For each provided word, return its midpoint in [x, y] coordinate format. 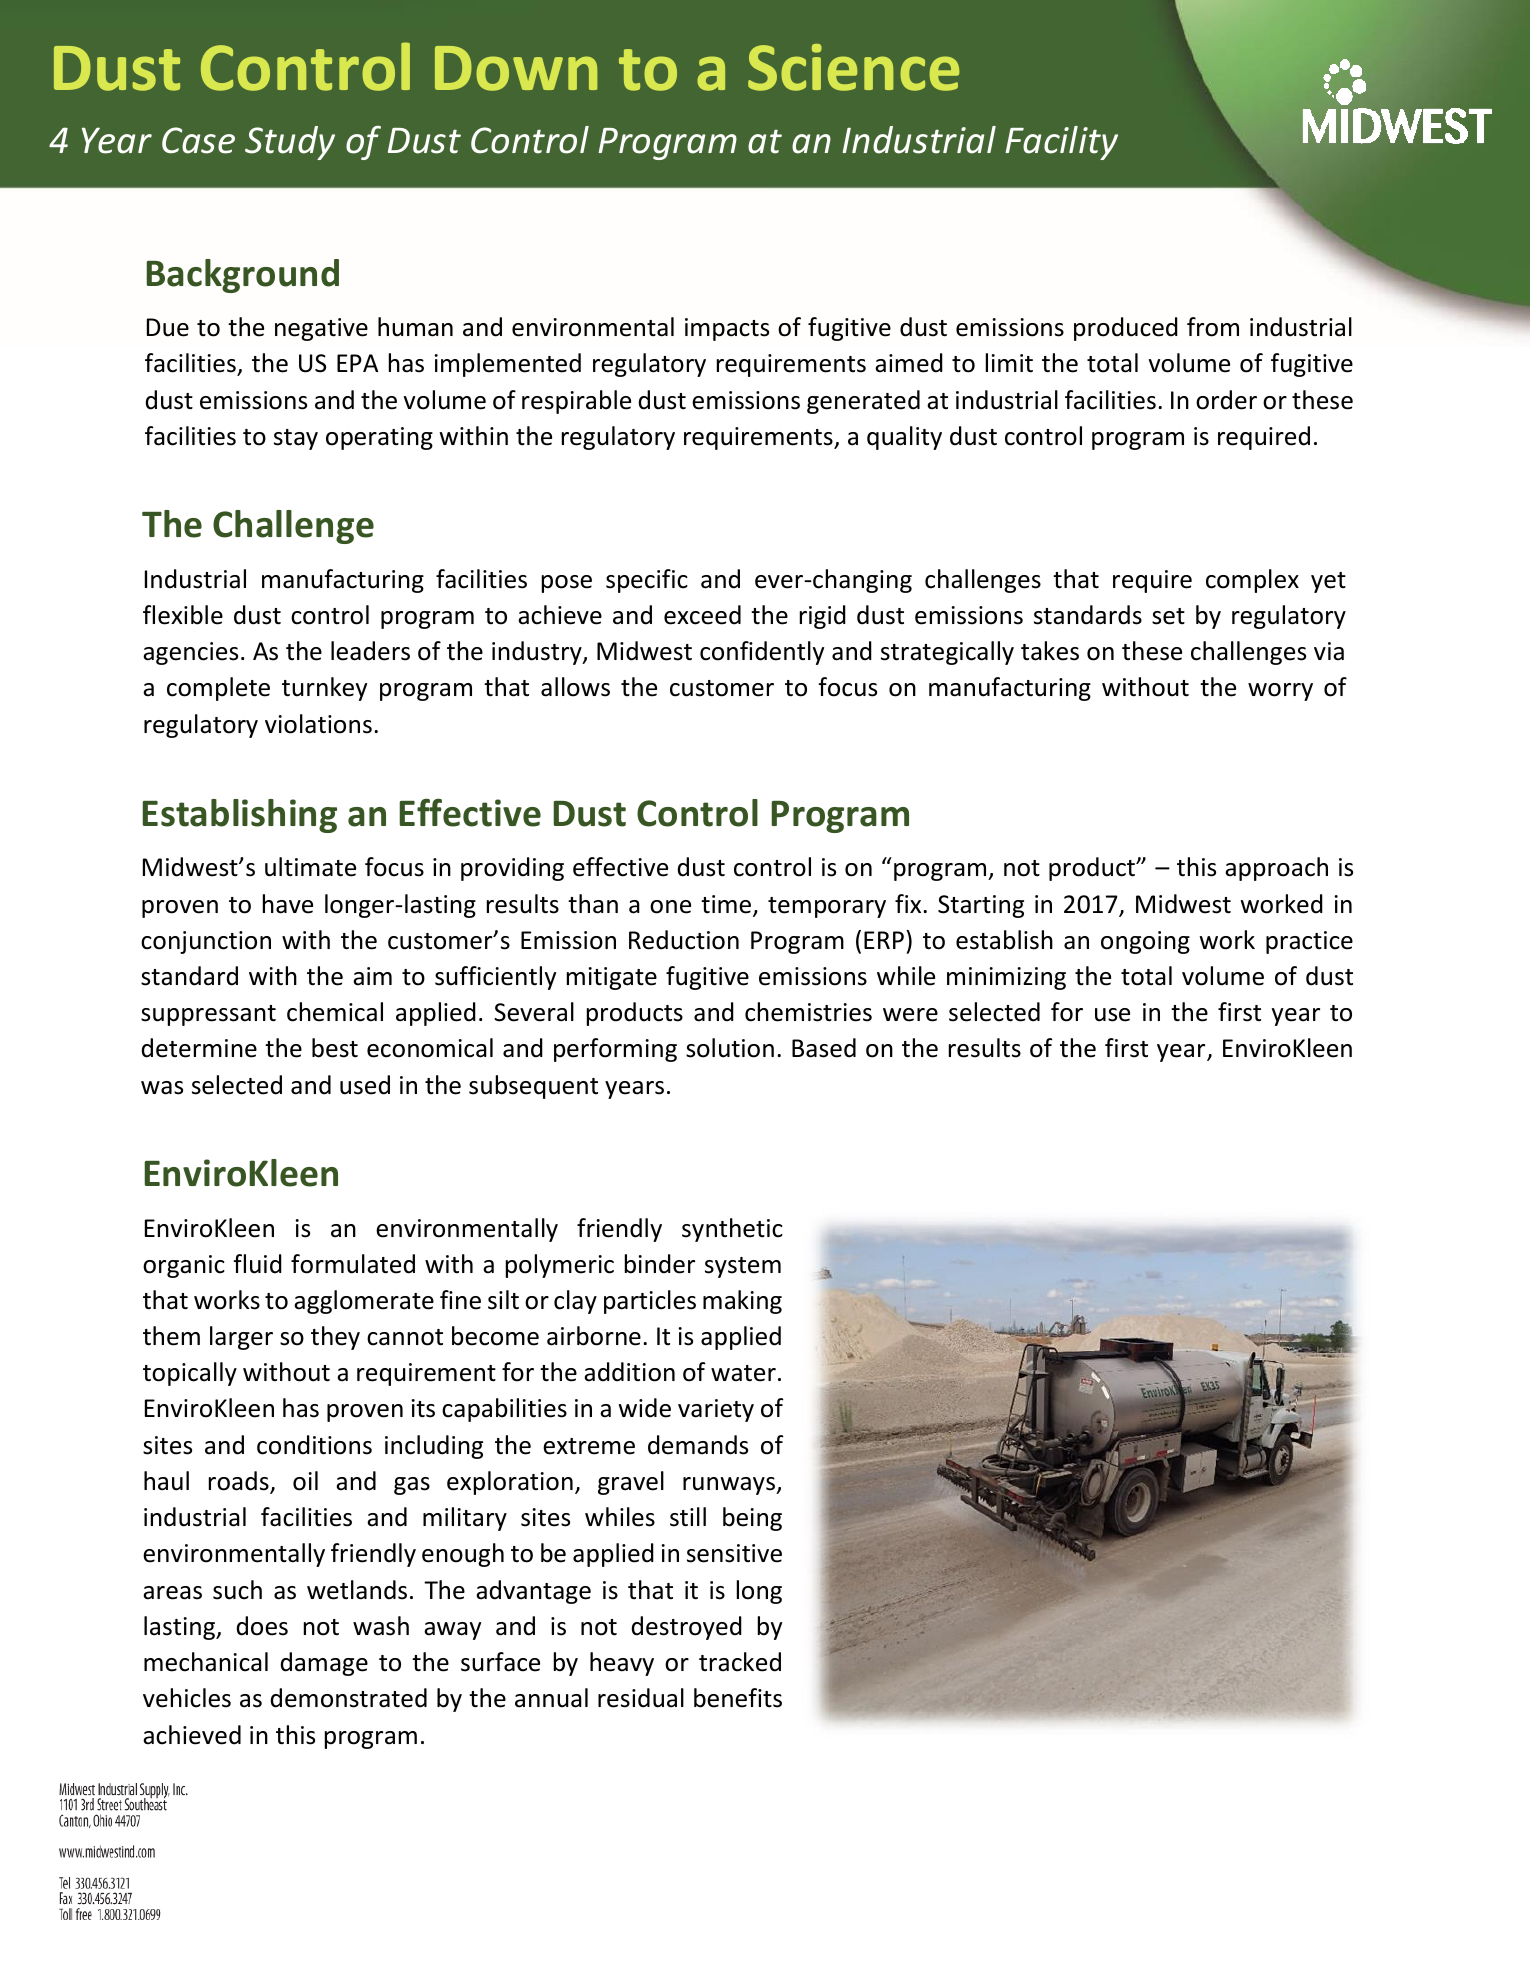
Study [290, 143]
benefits [738, 1698]
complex [1252, 581]
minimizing [1006, 978]
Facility [1061, 143]
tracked [740, 1662]
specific [647, 581]
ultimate [310, 867]
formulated [353, 1264]
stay [296, 439]
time [727, 905]
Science [853, 67]
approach [1276, 869]
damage [324, 1664]
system [743, 1267]
